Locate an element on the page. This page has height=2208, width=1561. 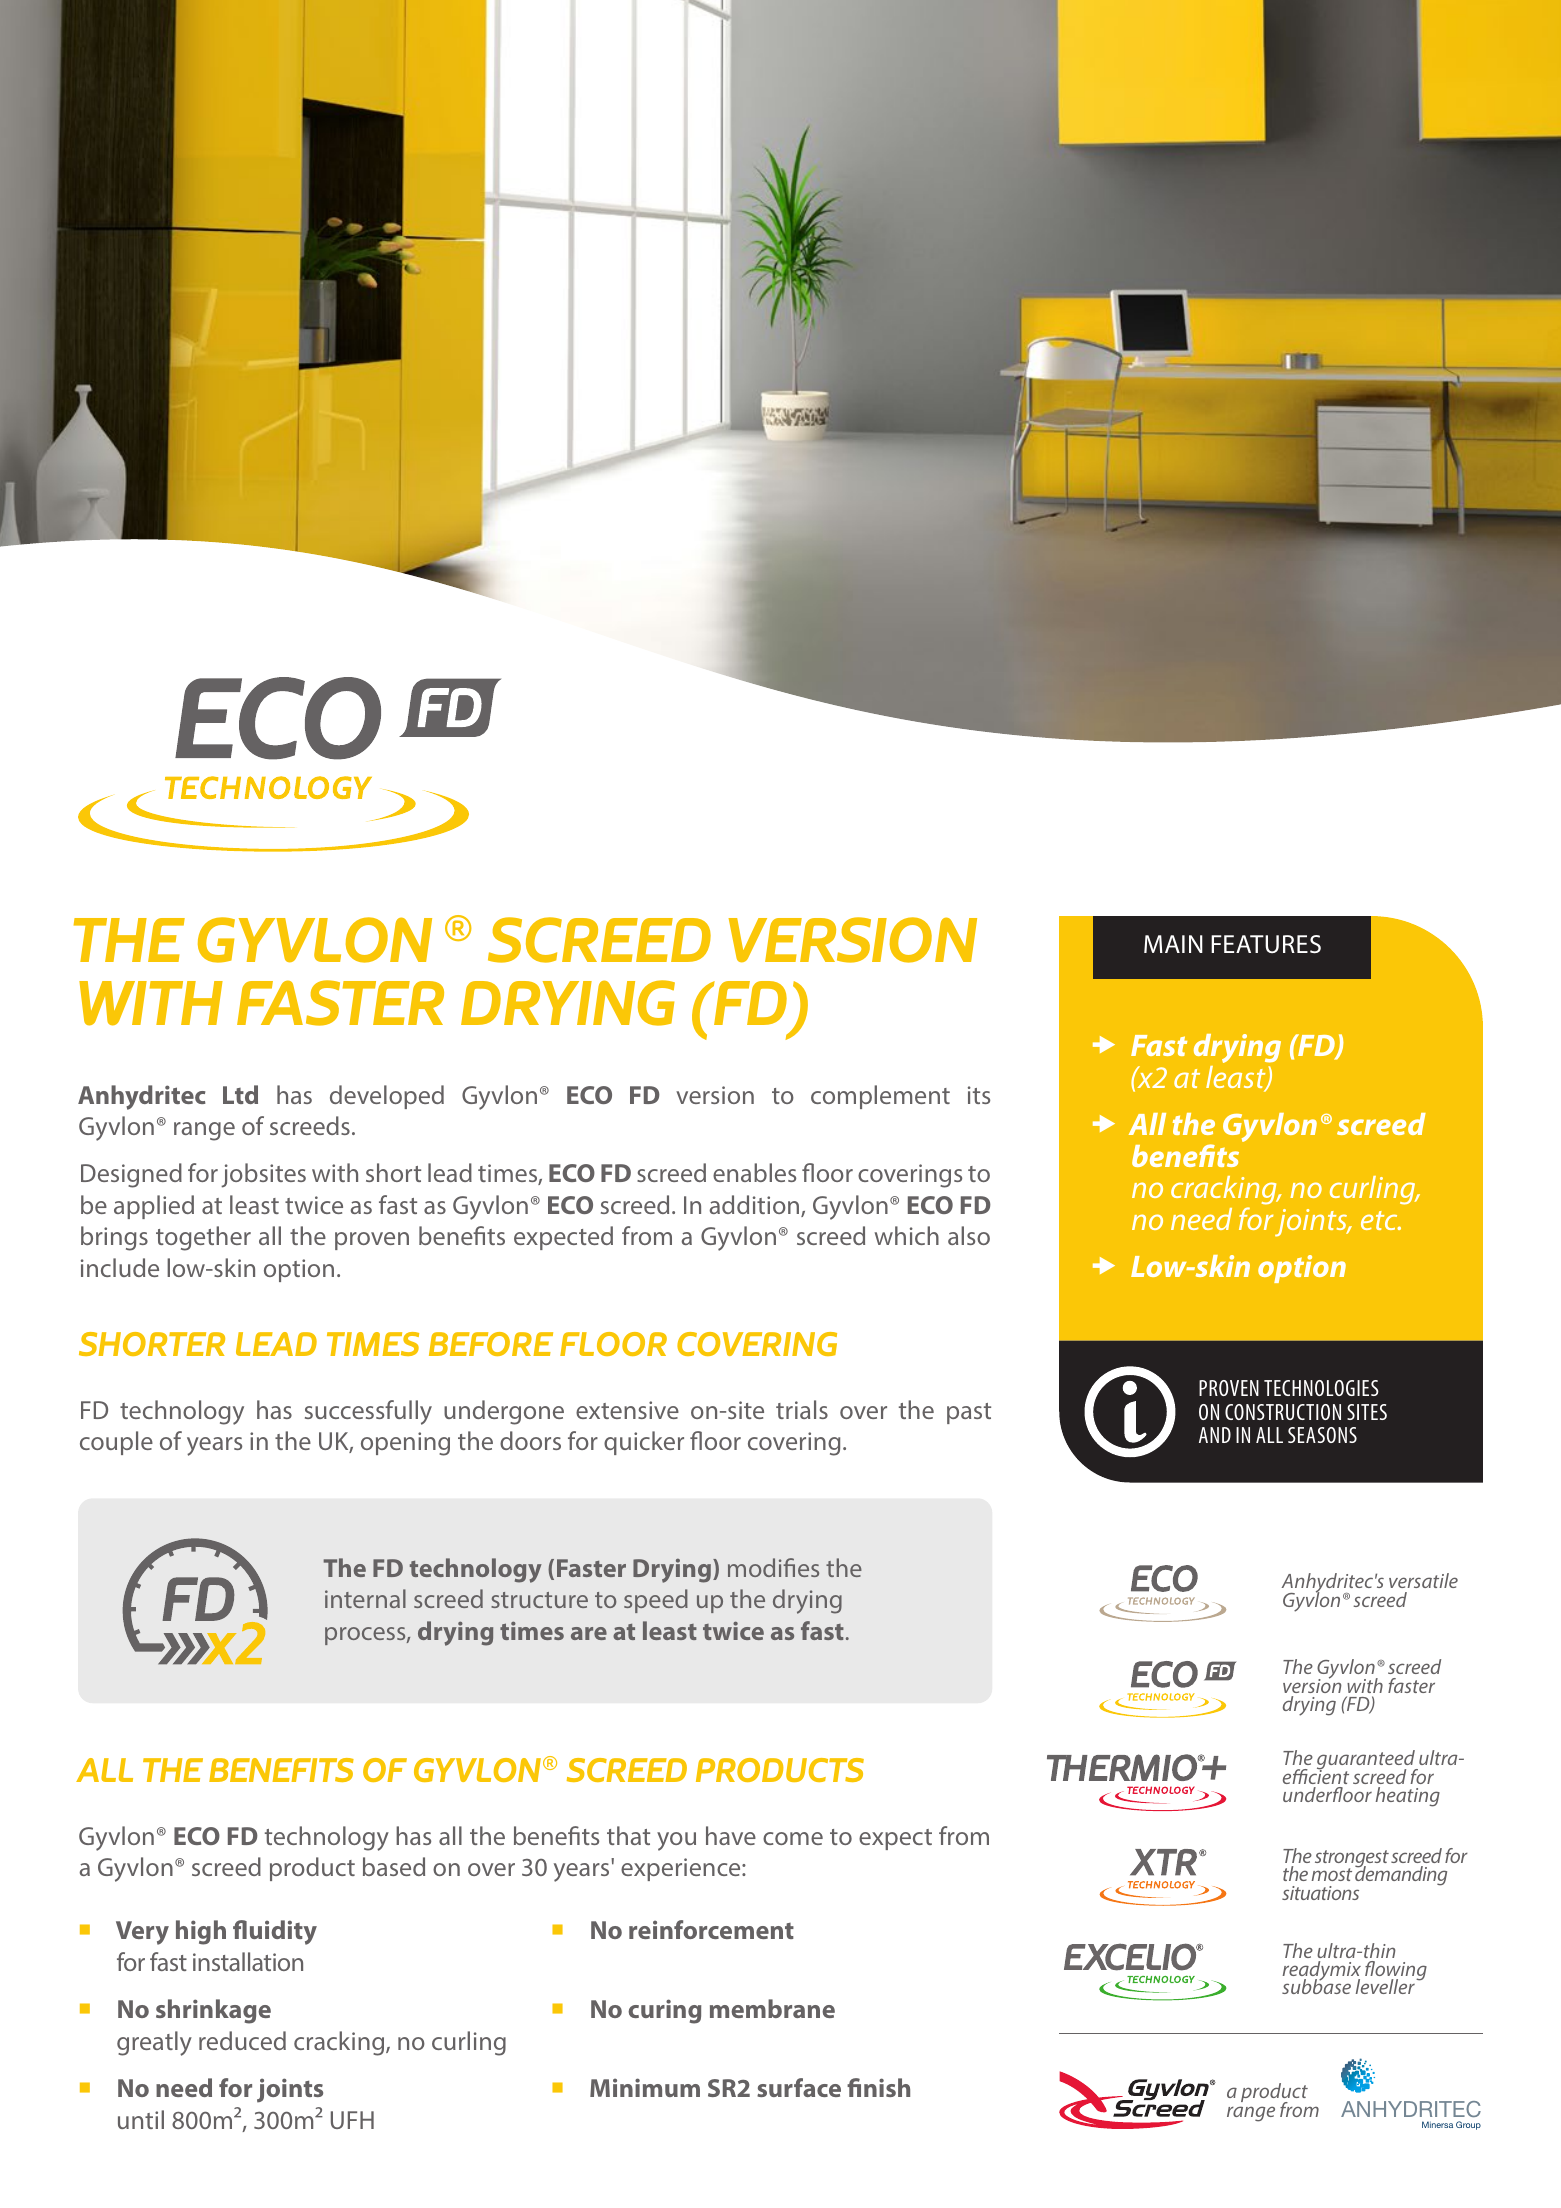
reduced is located at coordinates (242, 2040).
